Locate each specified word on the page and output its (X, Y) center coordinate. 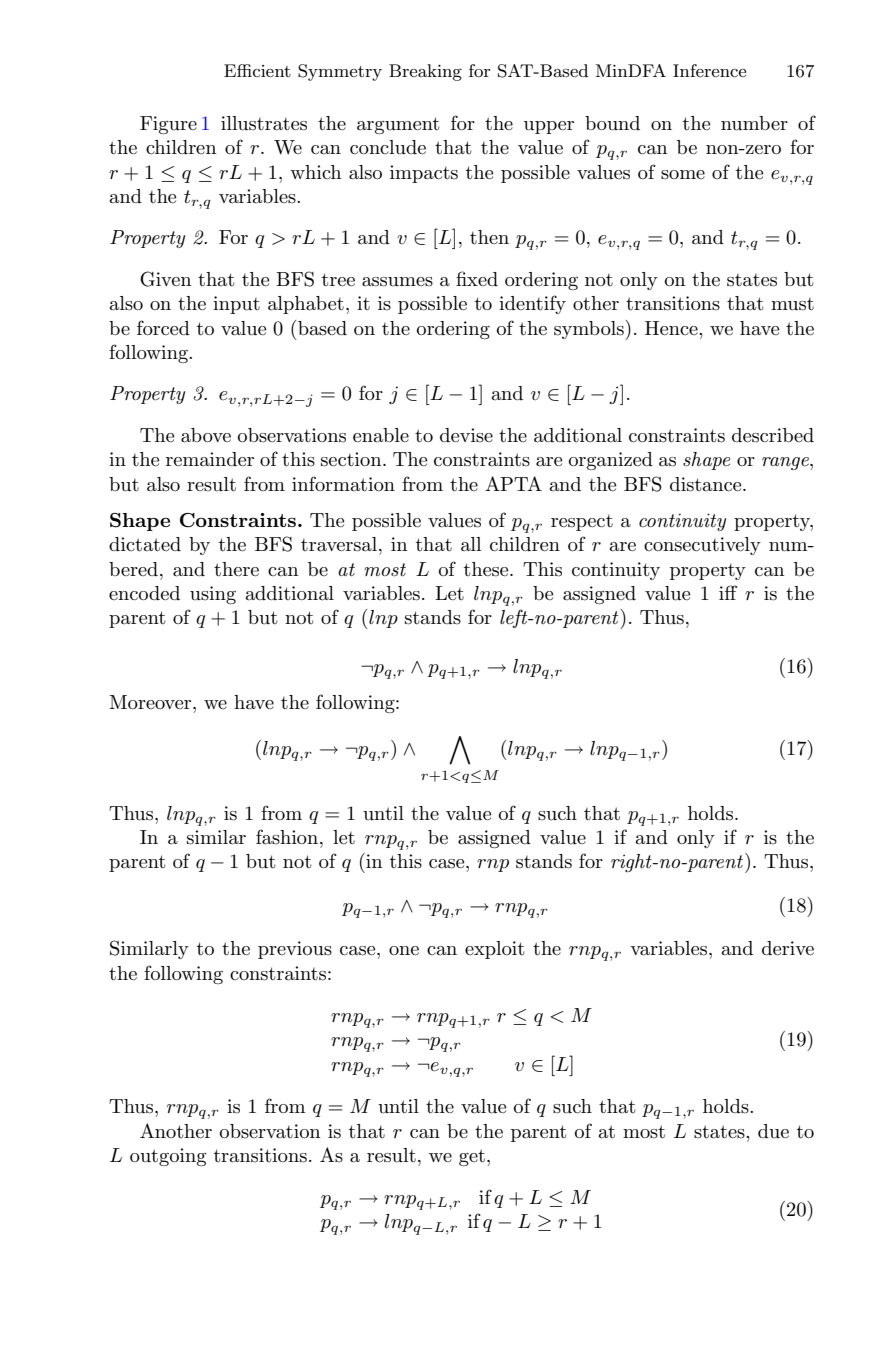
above (206, 435)
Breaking (425, 72)
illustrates (264, 123)
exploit (494, 950)
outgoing (168, 1157)
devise (466, 435)
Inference (709, 70)
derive (788, 948)
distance (707, 484)
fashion (287, 837)
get (472, 1157)
